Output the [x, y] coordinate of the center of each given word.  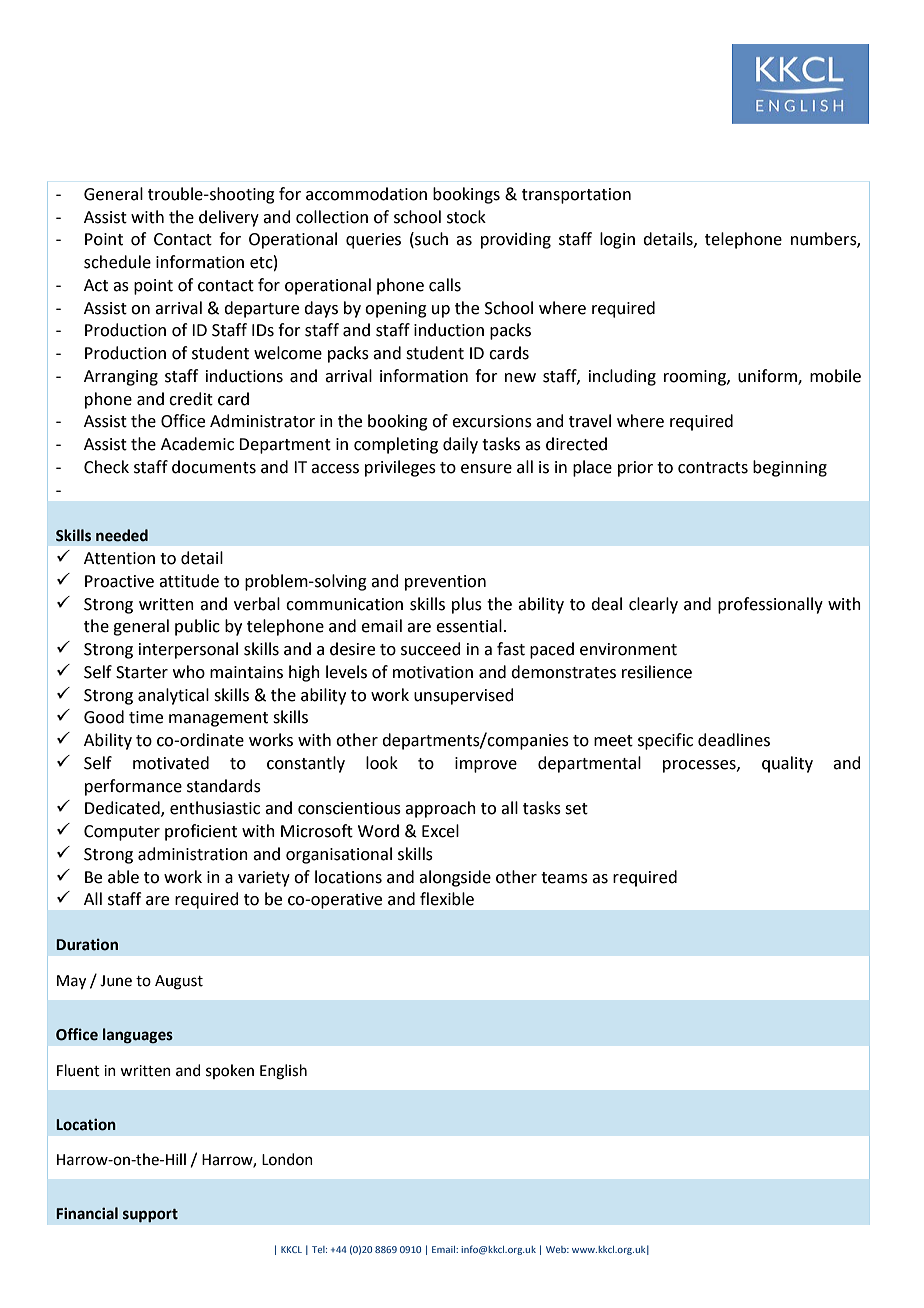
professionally [770, 605]
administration [193, 854]
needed [122, 535]
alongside [455, 878]
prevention [445, 583]
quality [787, 764]
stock [466, 217]
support [150, 1215]
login [617, 240]
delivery [229, 218]
